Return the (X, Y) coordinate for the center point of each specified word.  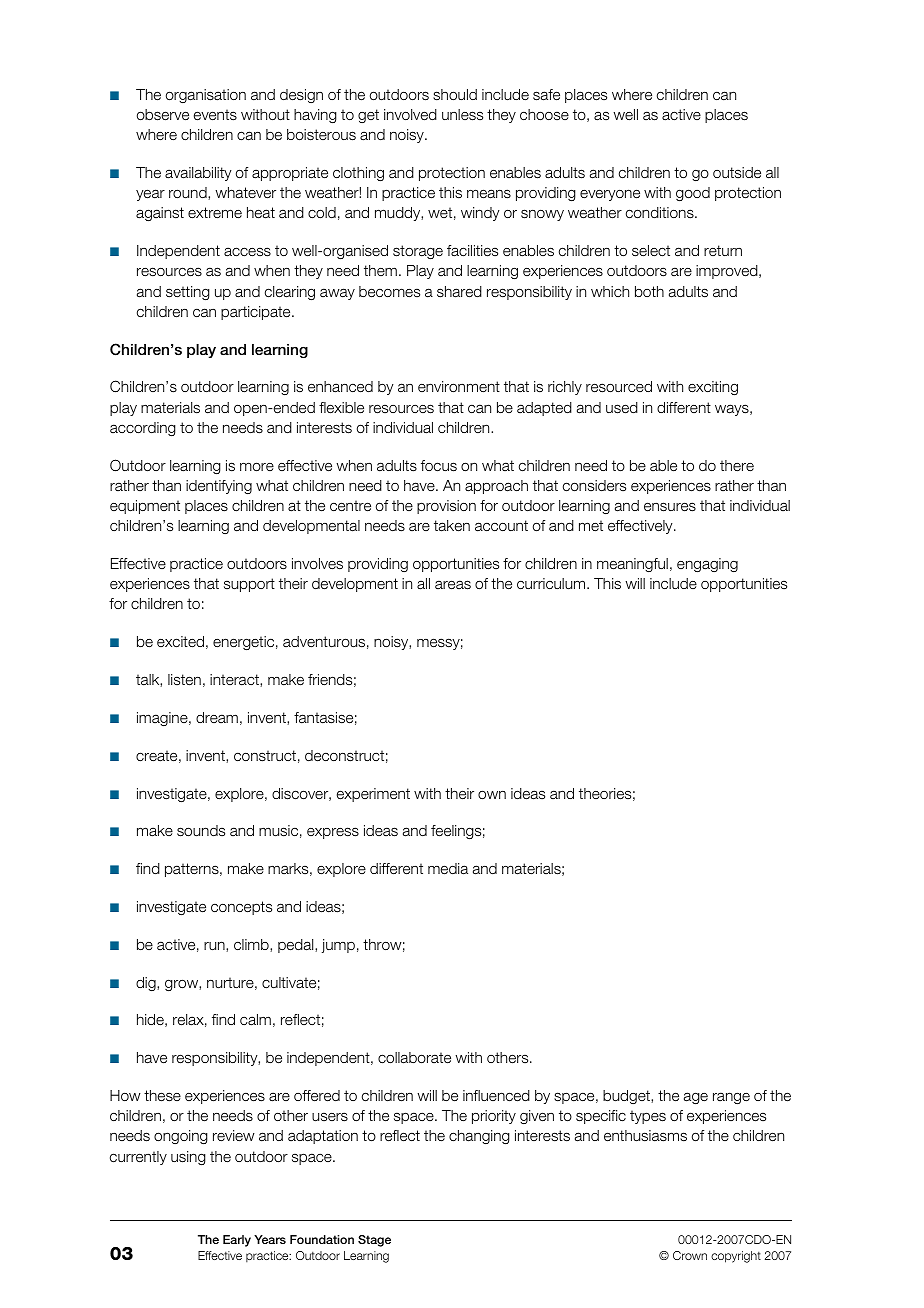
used (622, 408)
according (143, 429)
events (215, 115)
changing (479, 1137)
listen (184, 680)
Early (237, 1241)
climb (252, 945)
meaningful (632, 565)
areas (453, 585)
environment (459, 386)
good (693, 194)
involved (410, 115)
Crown (690, 1255)
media (448, 869)
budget (627, 1097)
